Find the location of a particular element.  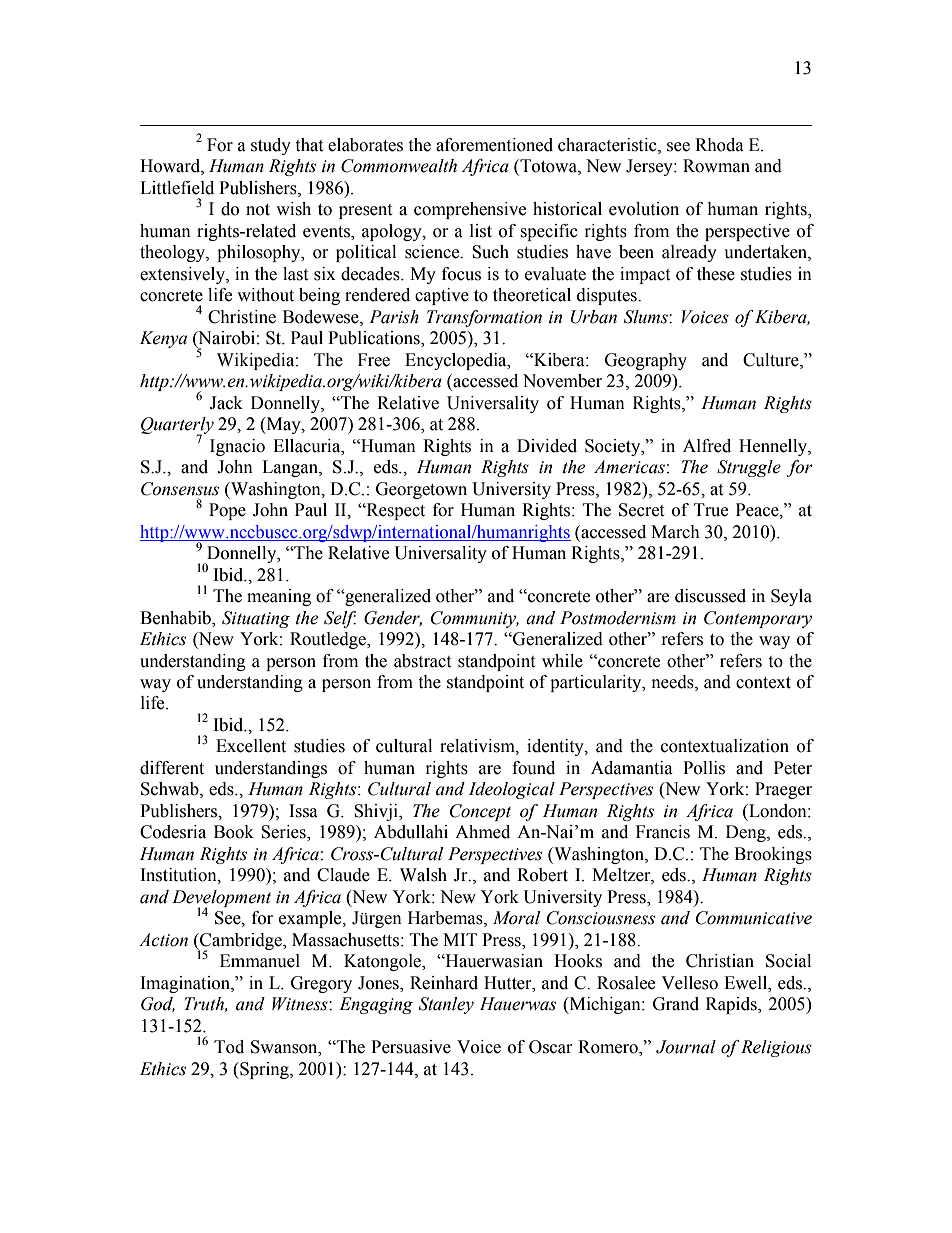

Tod is located at coordinates (229, 1047).
